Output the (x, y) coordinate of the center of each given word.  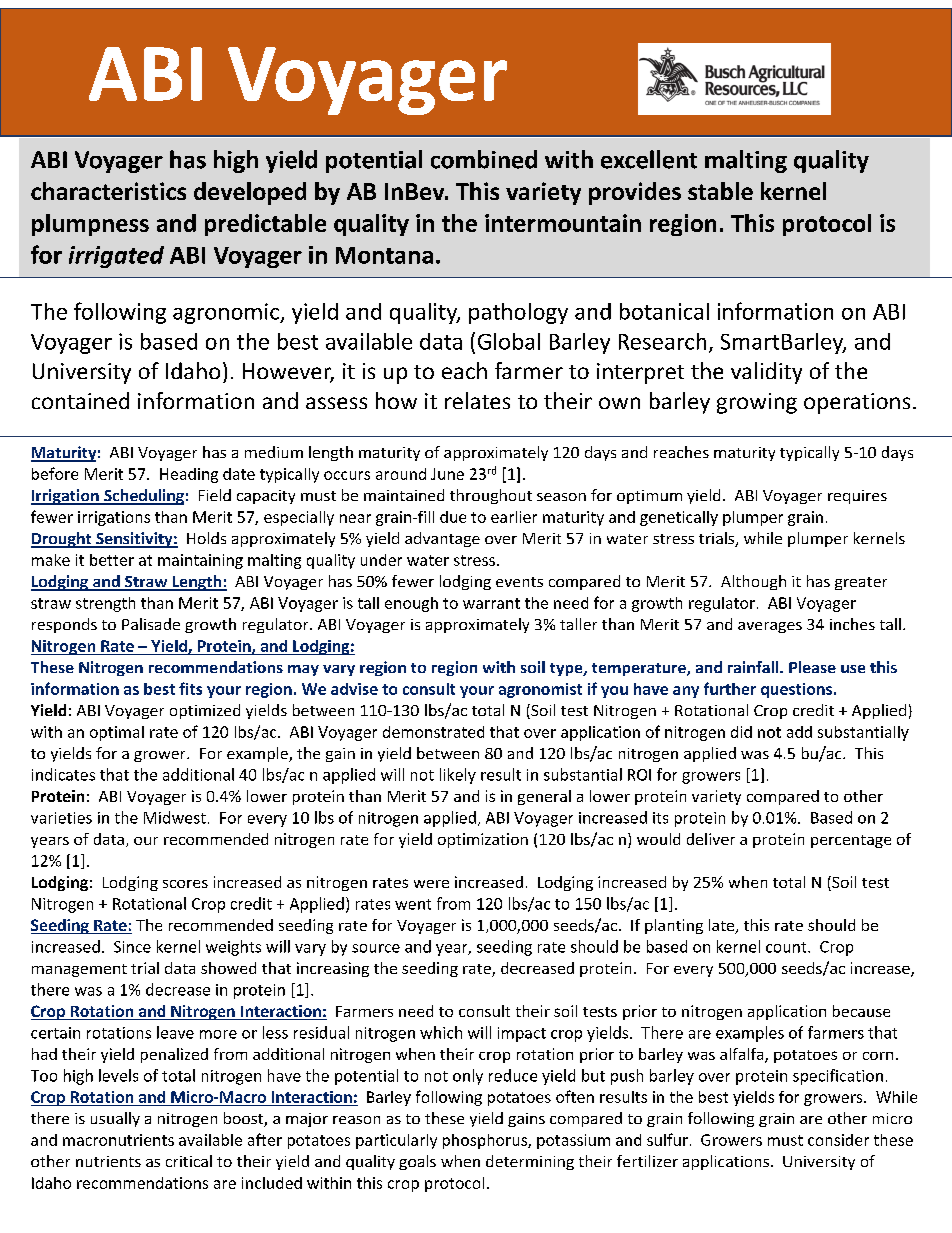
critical (189, 1161)
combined (484, 159)
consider (838, 1140)
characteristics (108, 191)
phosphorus (486, 1141)
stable (720, 191)
